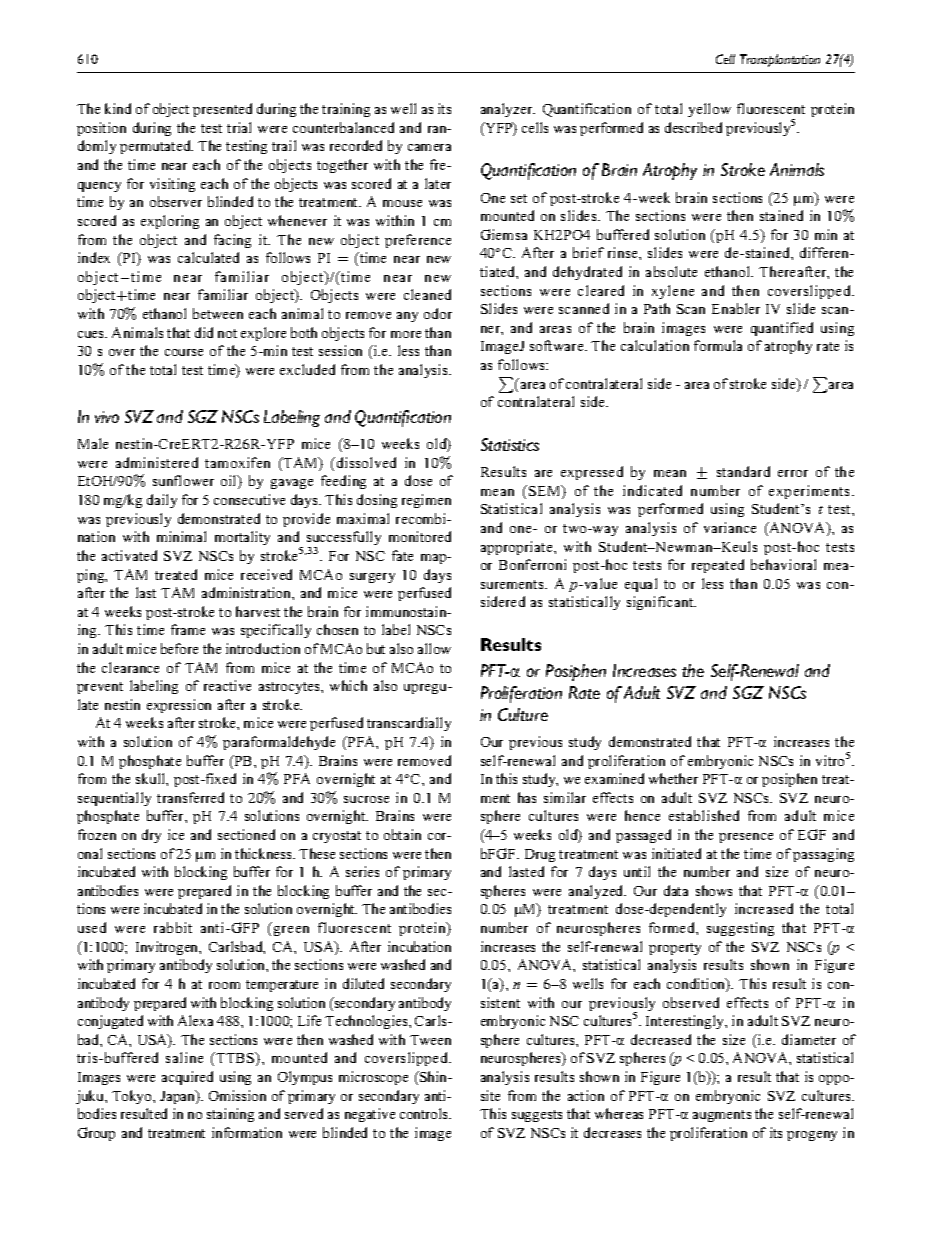  Describe the element at coordinates (718, 566) in the document. I see `repeated` at that location.
